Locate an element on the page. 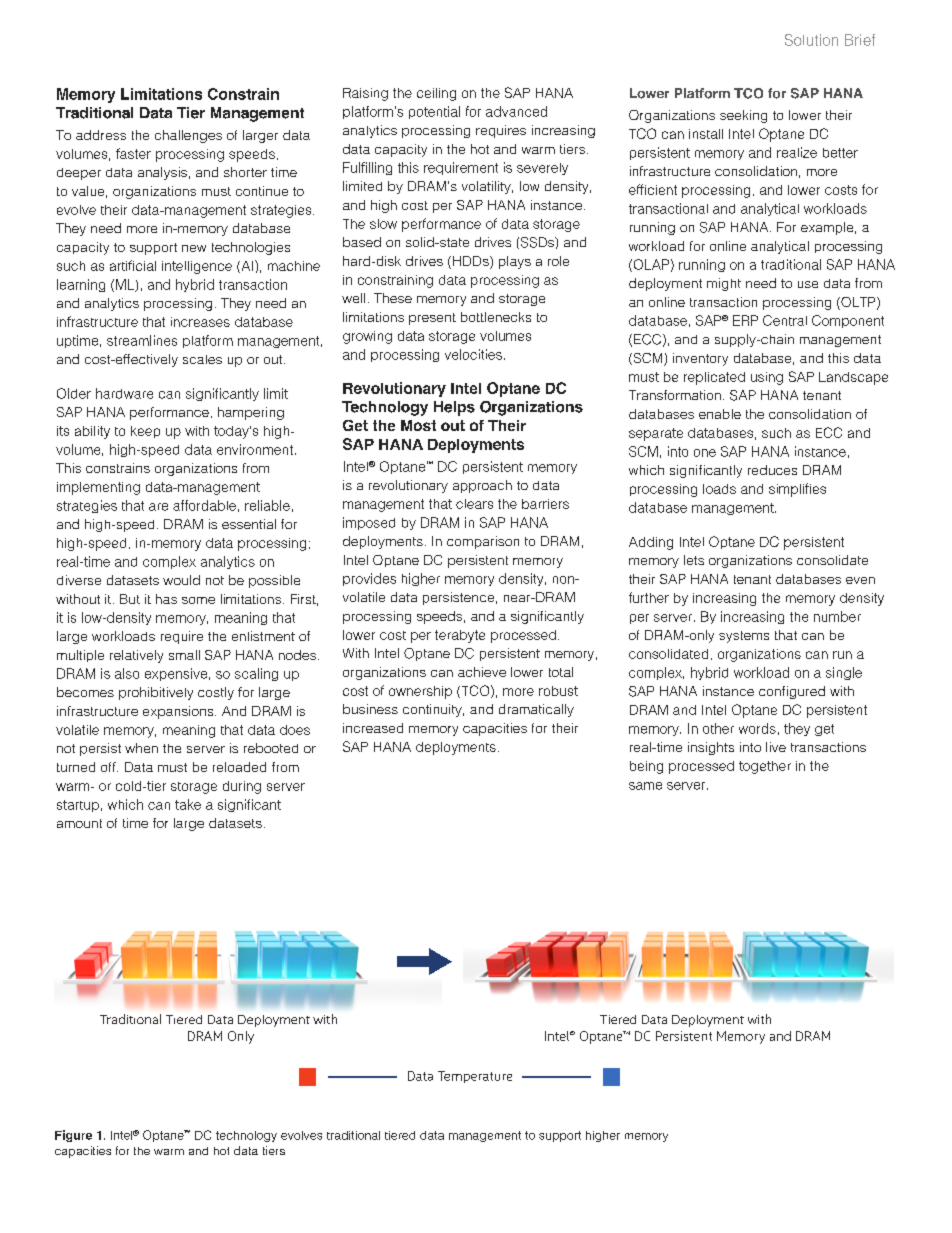 Image resolution: width=952 pixels, height=1233 pixels. Helps is located at coordinates (454, 408).
